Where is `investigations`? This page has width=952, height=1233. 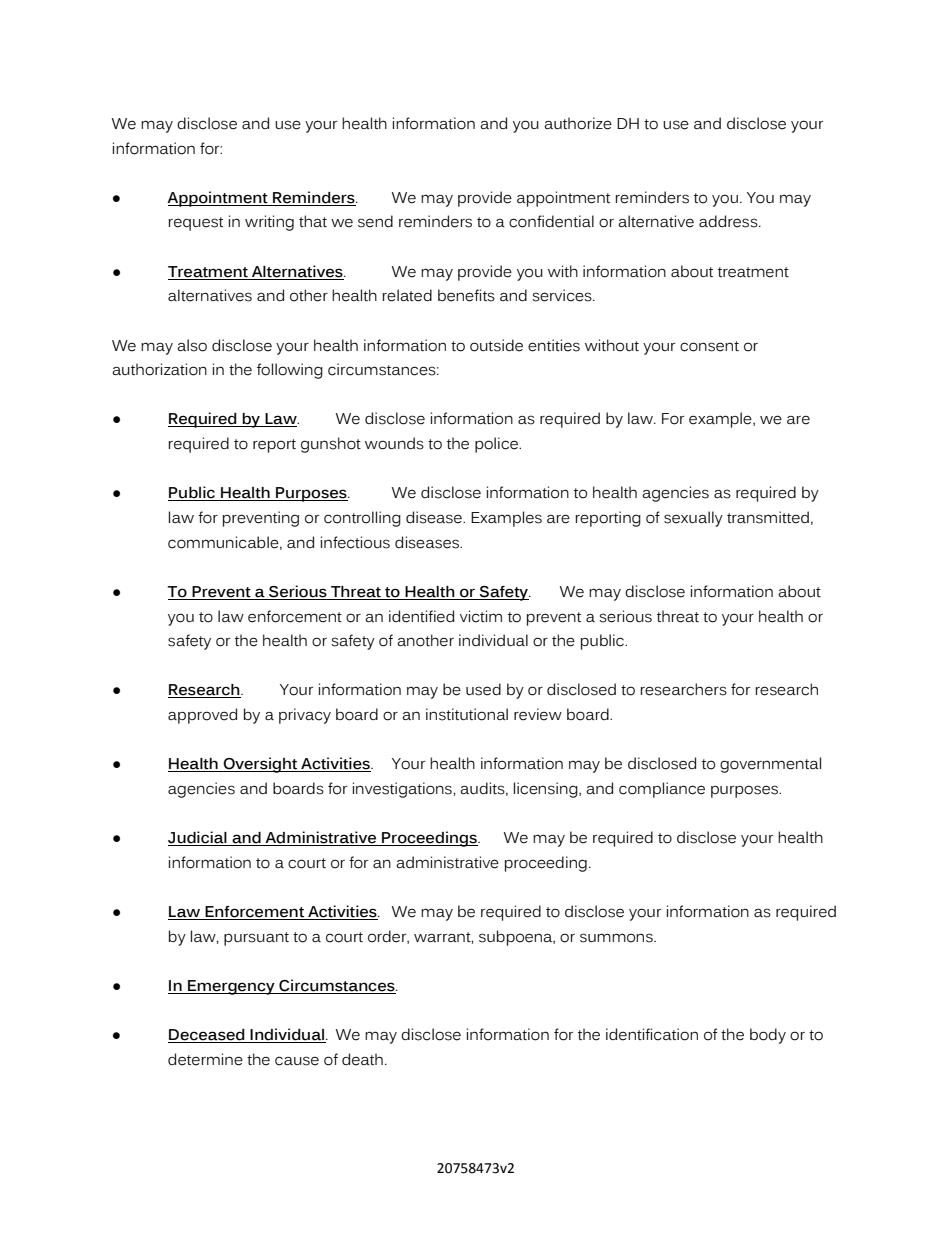 investigations is located at coordinates (403, 790).
